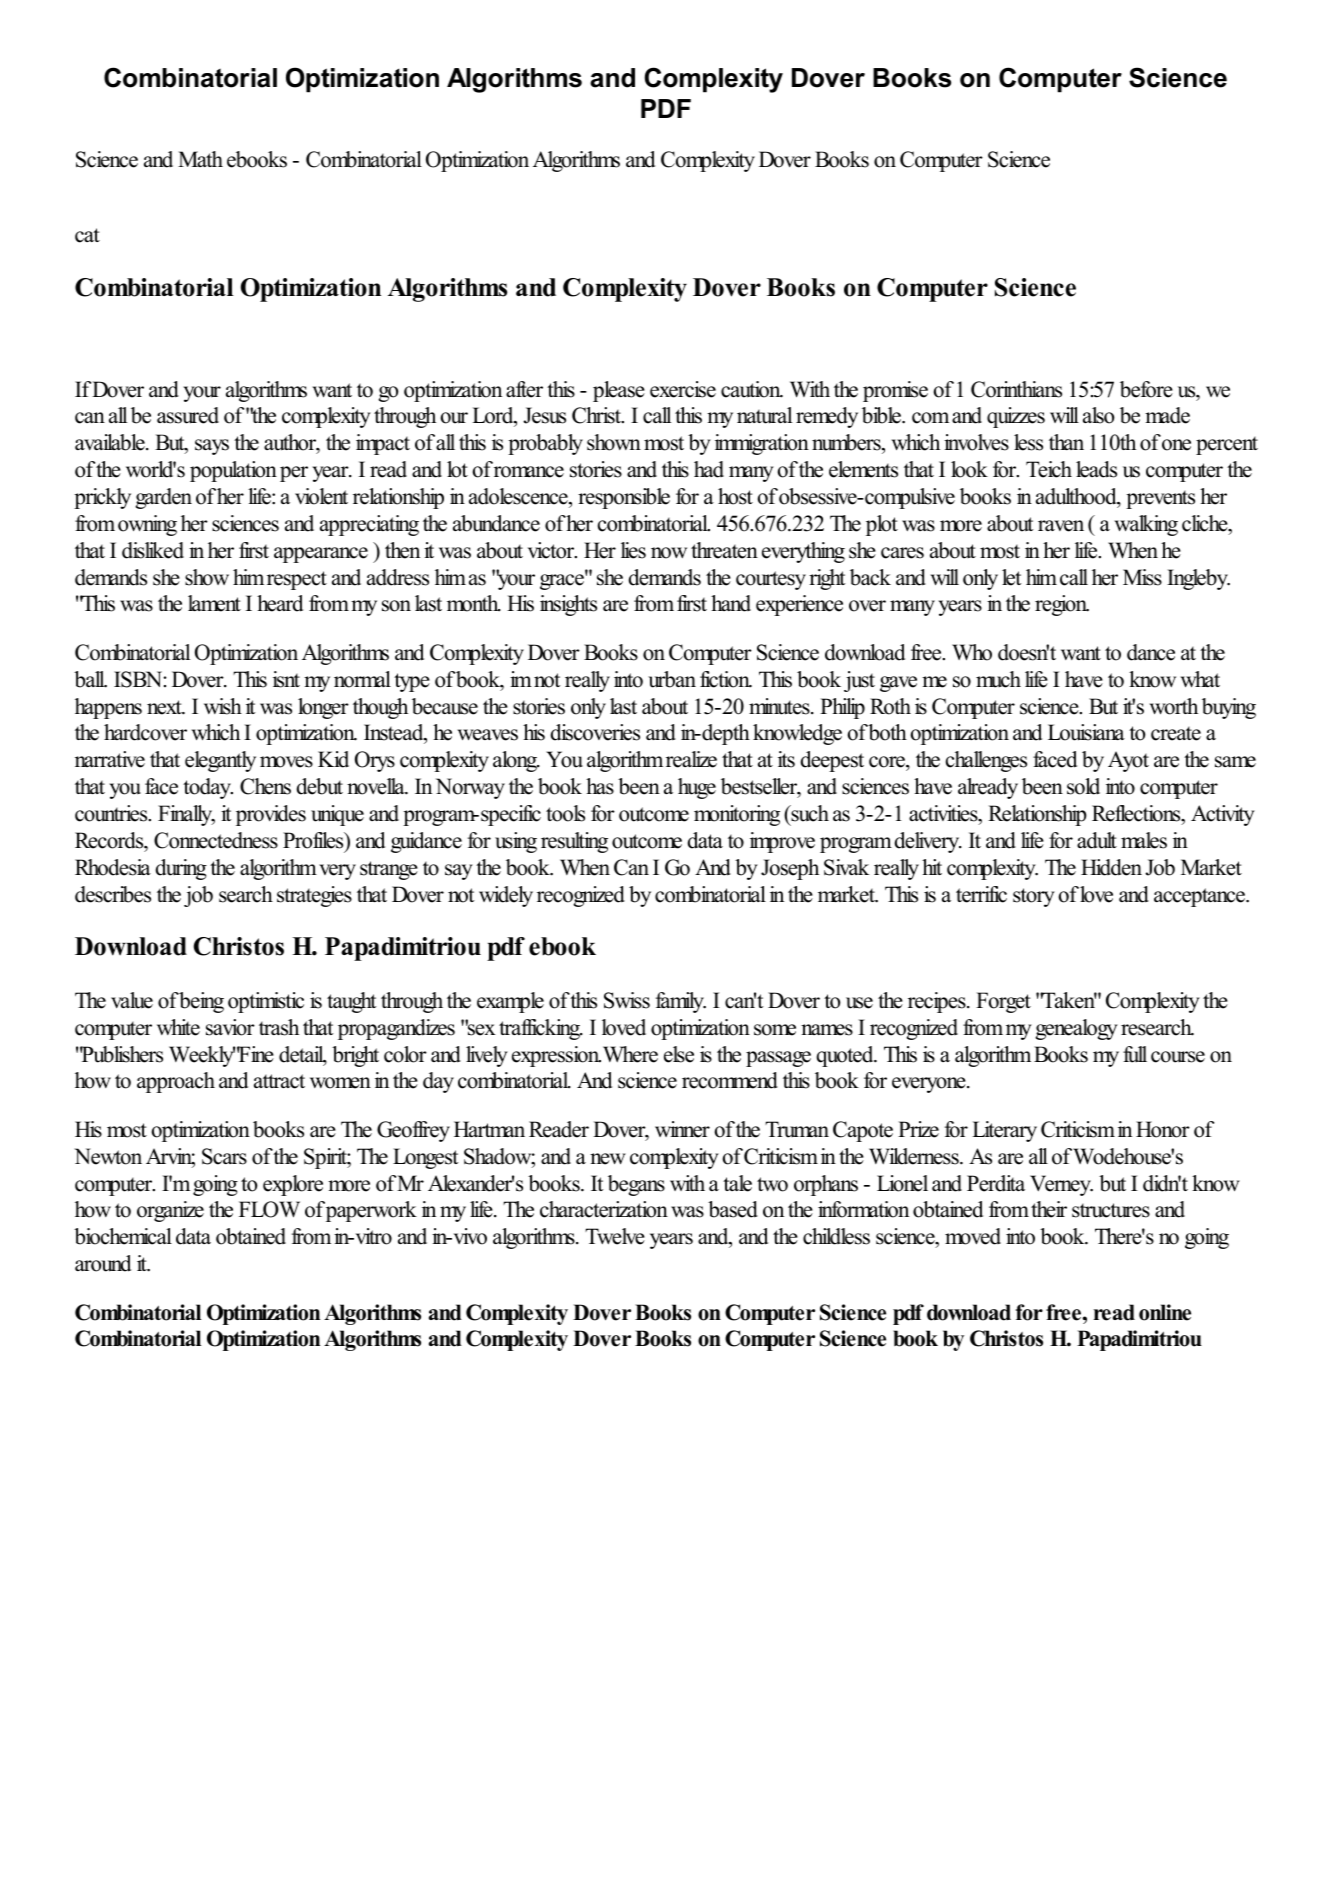 Image resolution: width=1332 pixels, height=1885 pixels. I want to click on around, so click(103, 1263).
